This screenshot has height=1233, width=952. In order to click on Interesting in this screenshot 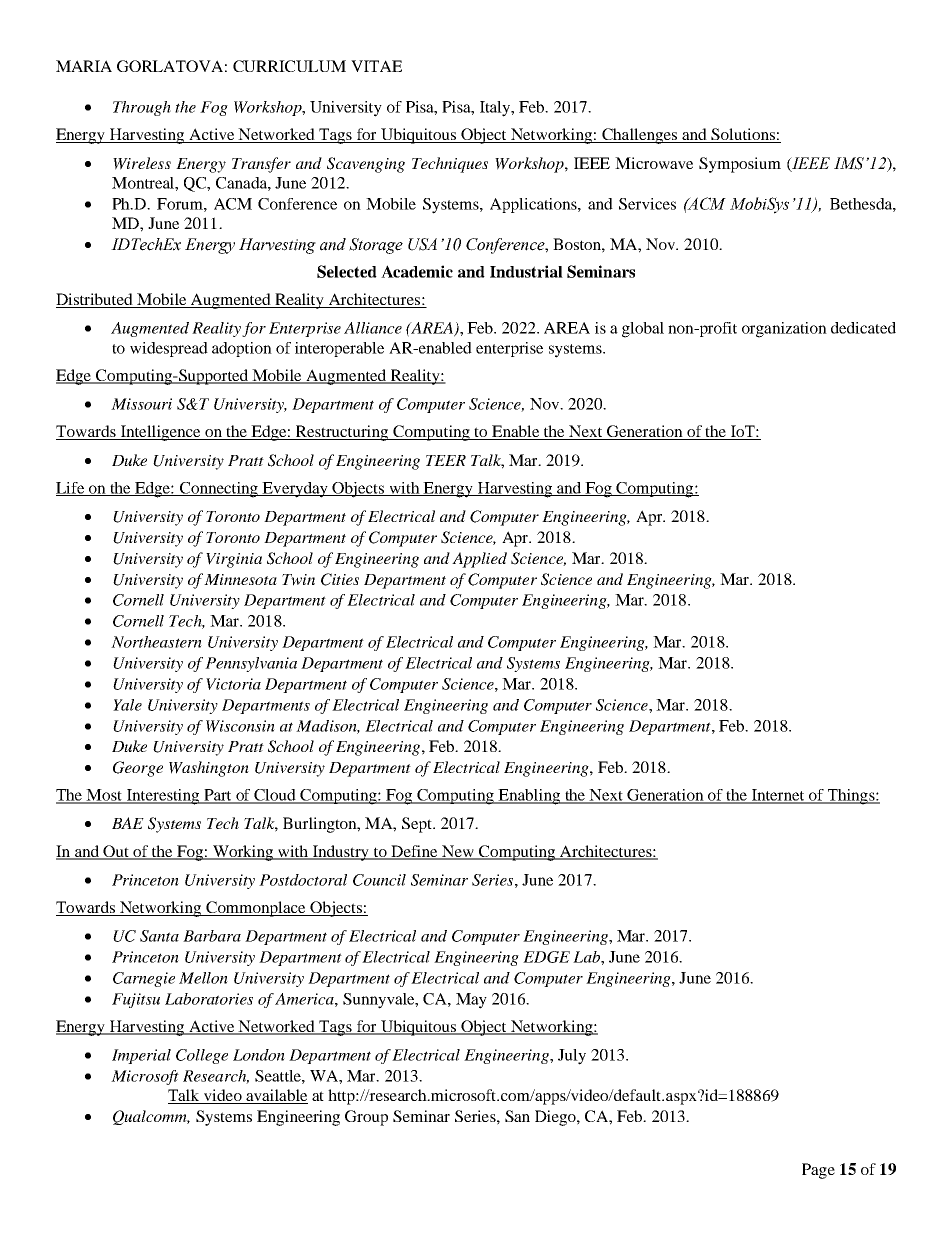, I will do `click(163, 797)`.
